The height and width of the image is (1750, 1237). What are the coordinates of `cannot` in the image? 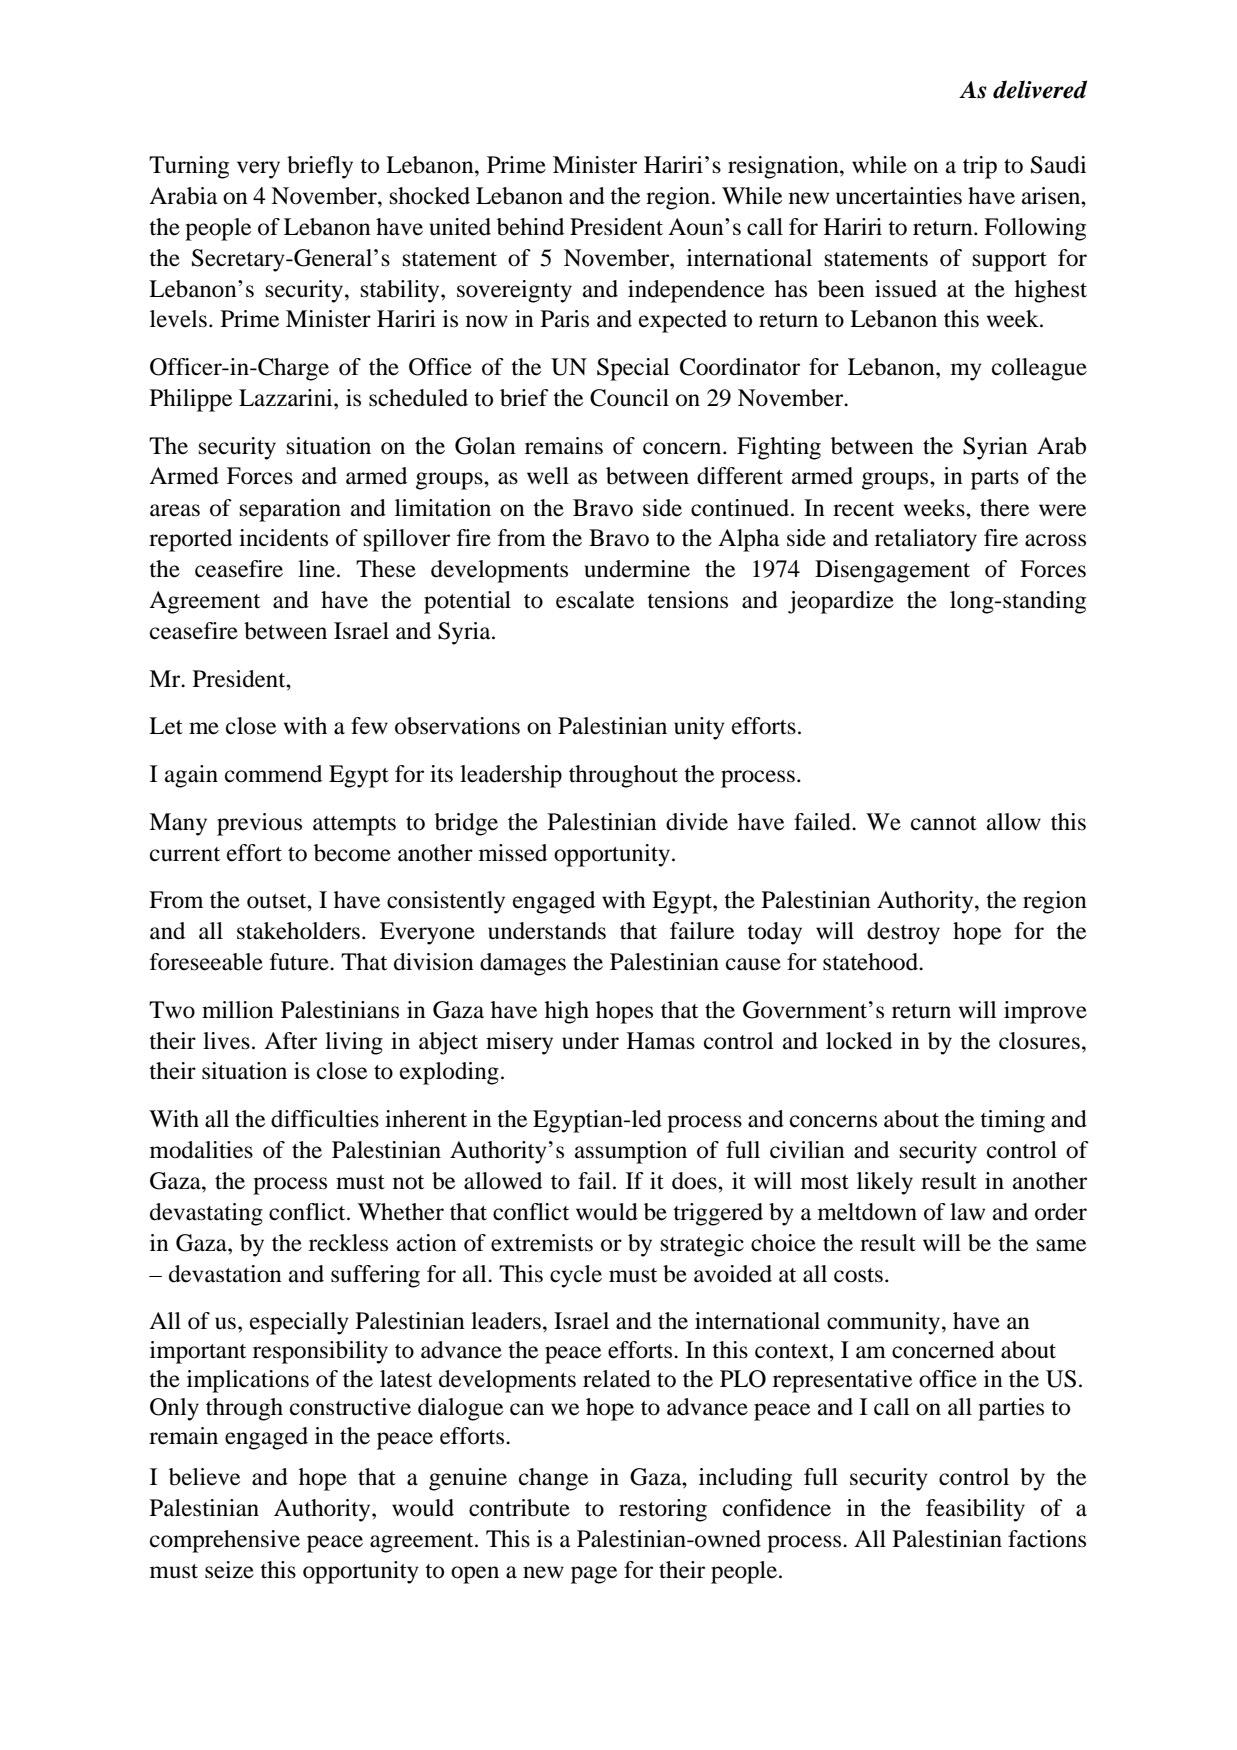 It's located at (944, 823).
